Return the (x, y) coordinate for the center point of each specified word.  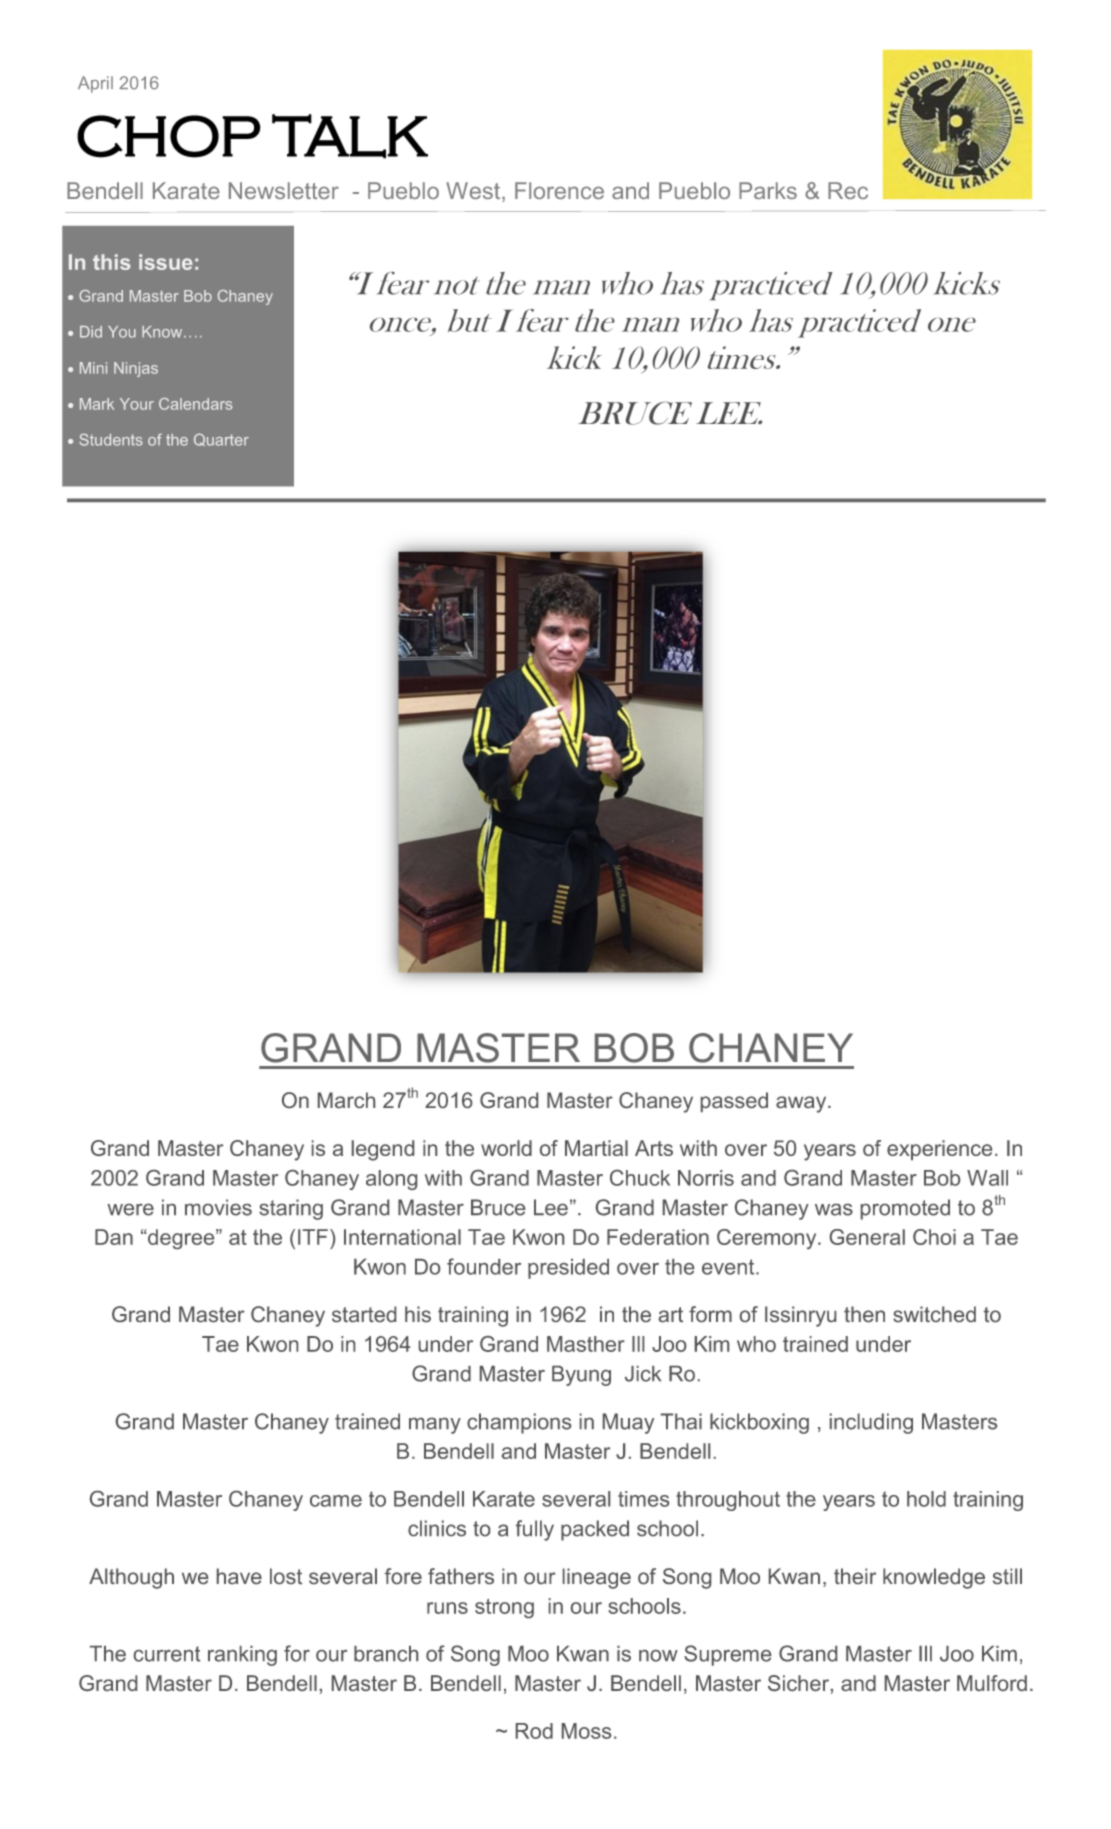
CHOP (169, 136)
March (346, 1100)
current (167, 1654)
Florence (559, 190)
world (506, 1148)
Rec (848, 190)
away (802, 1104)
